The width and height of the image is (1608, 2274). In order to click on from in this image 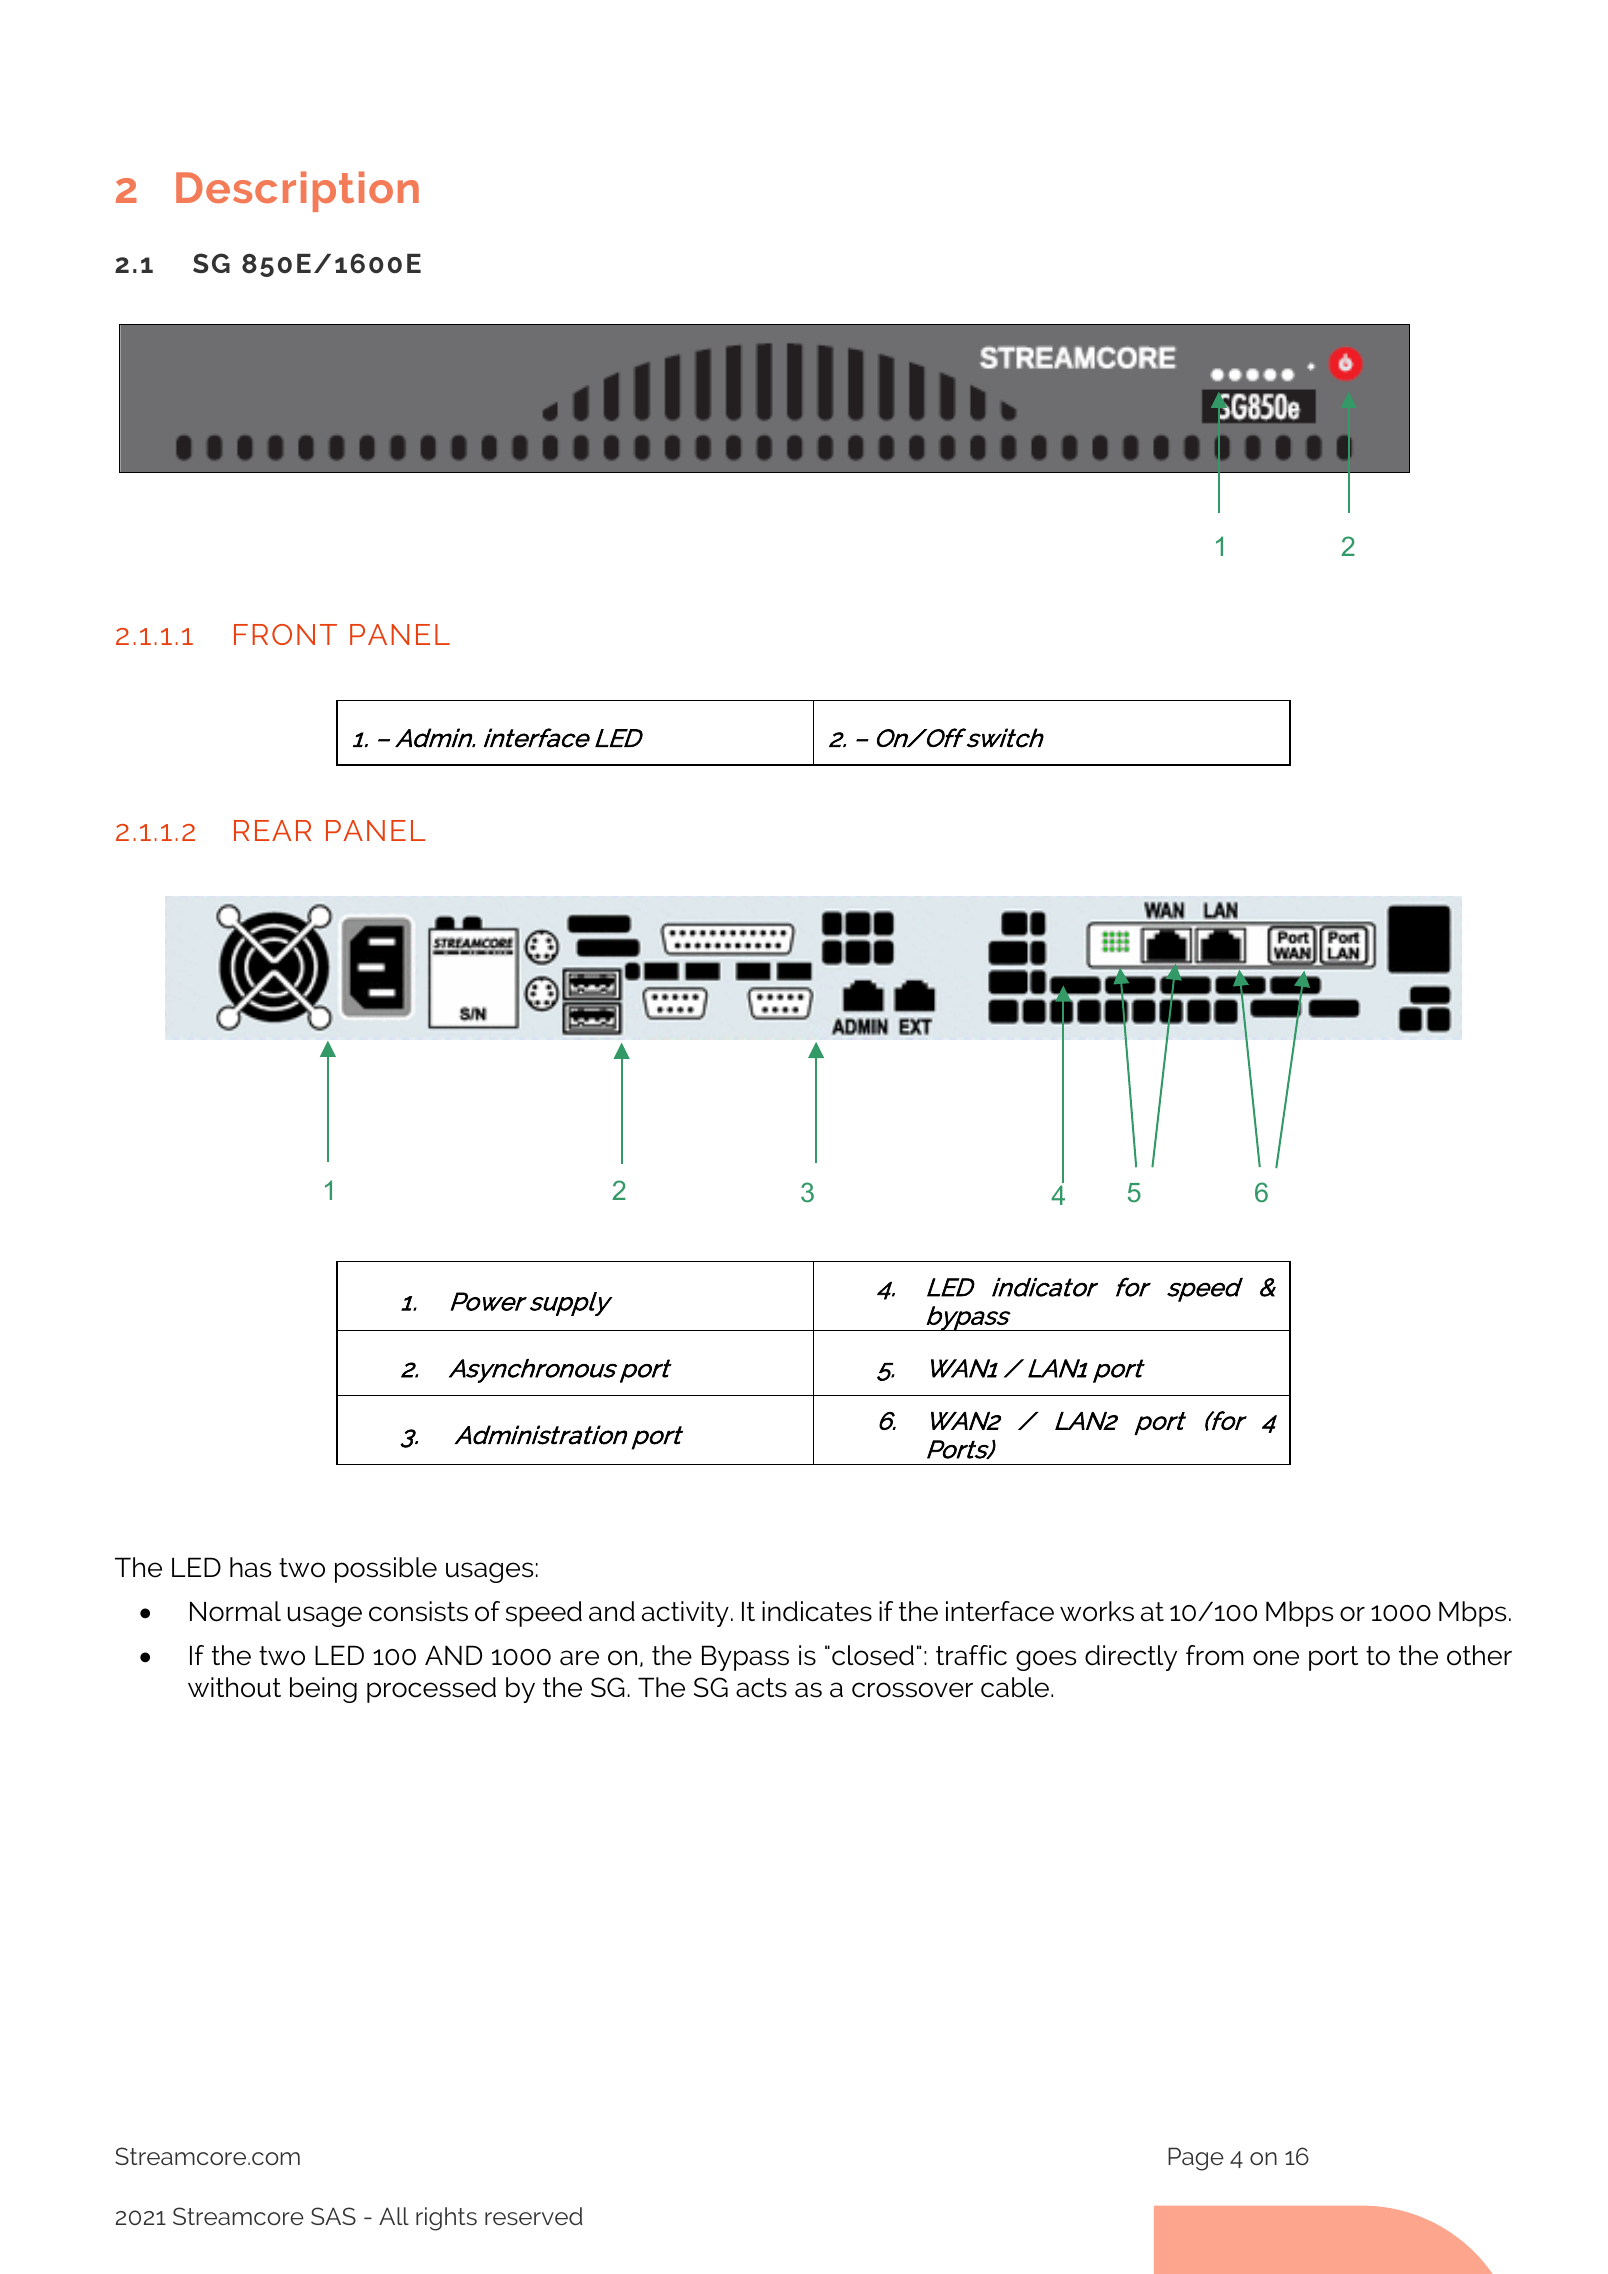, I will do `click(1215, 1655)`.
